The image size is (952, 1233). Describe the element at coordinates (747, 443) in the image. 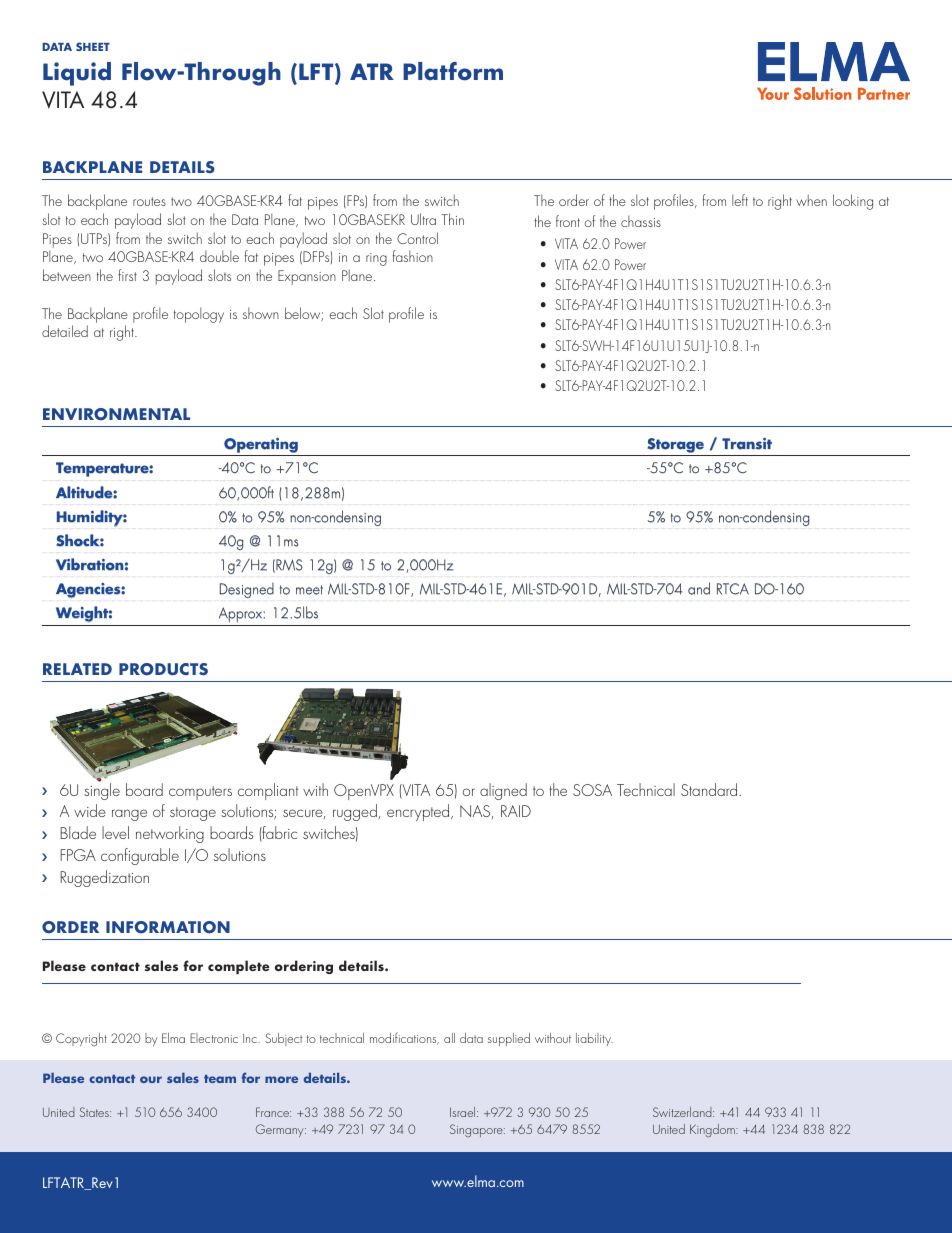

I see `Transit` at that location.
